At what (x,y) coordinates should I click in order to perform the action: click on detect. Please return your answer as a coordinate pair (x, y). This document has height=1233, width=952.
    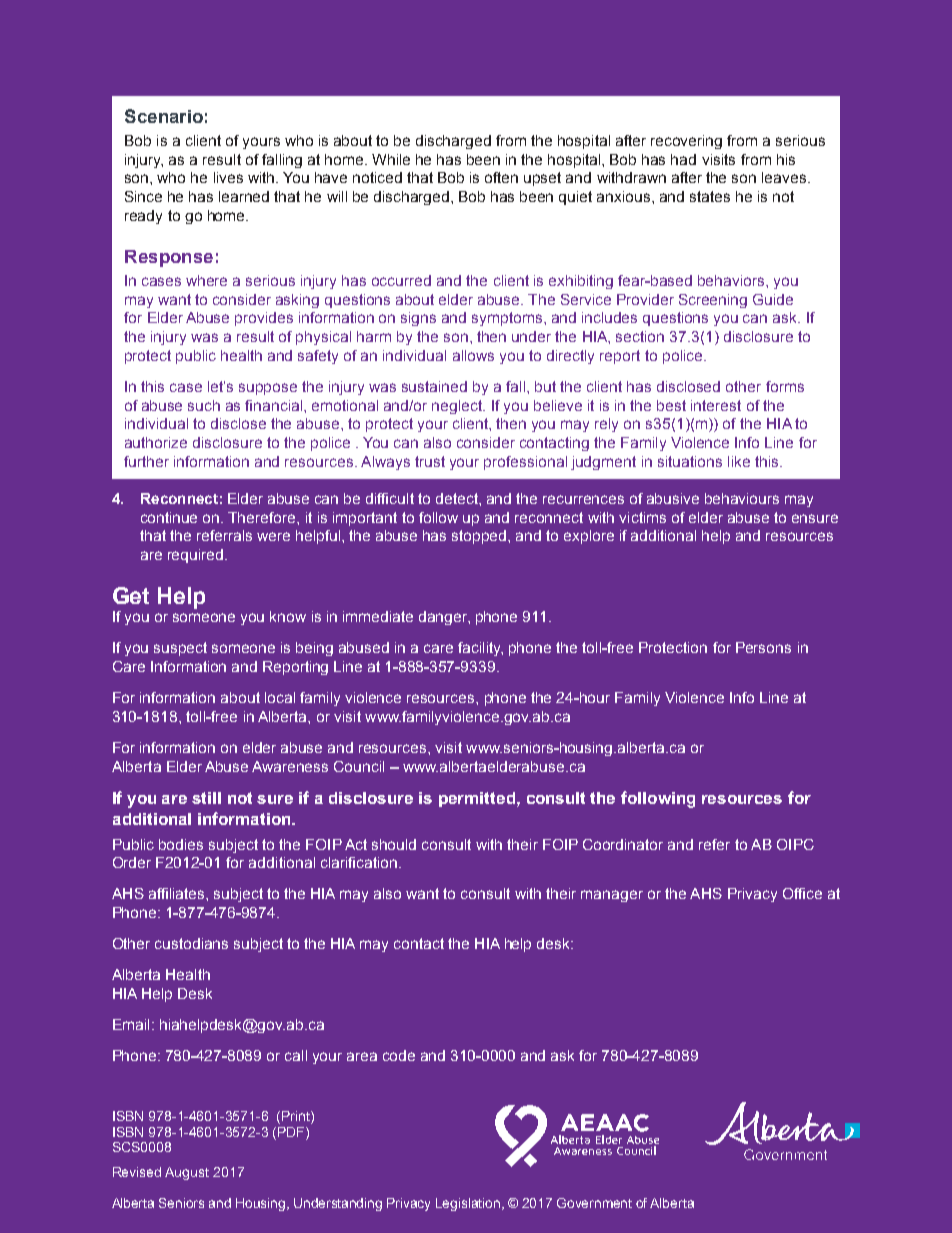
    Looking at the image, I should click on (458, 498).
